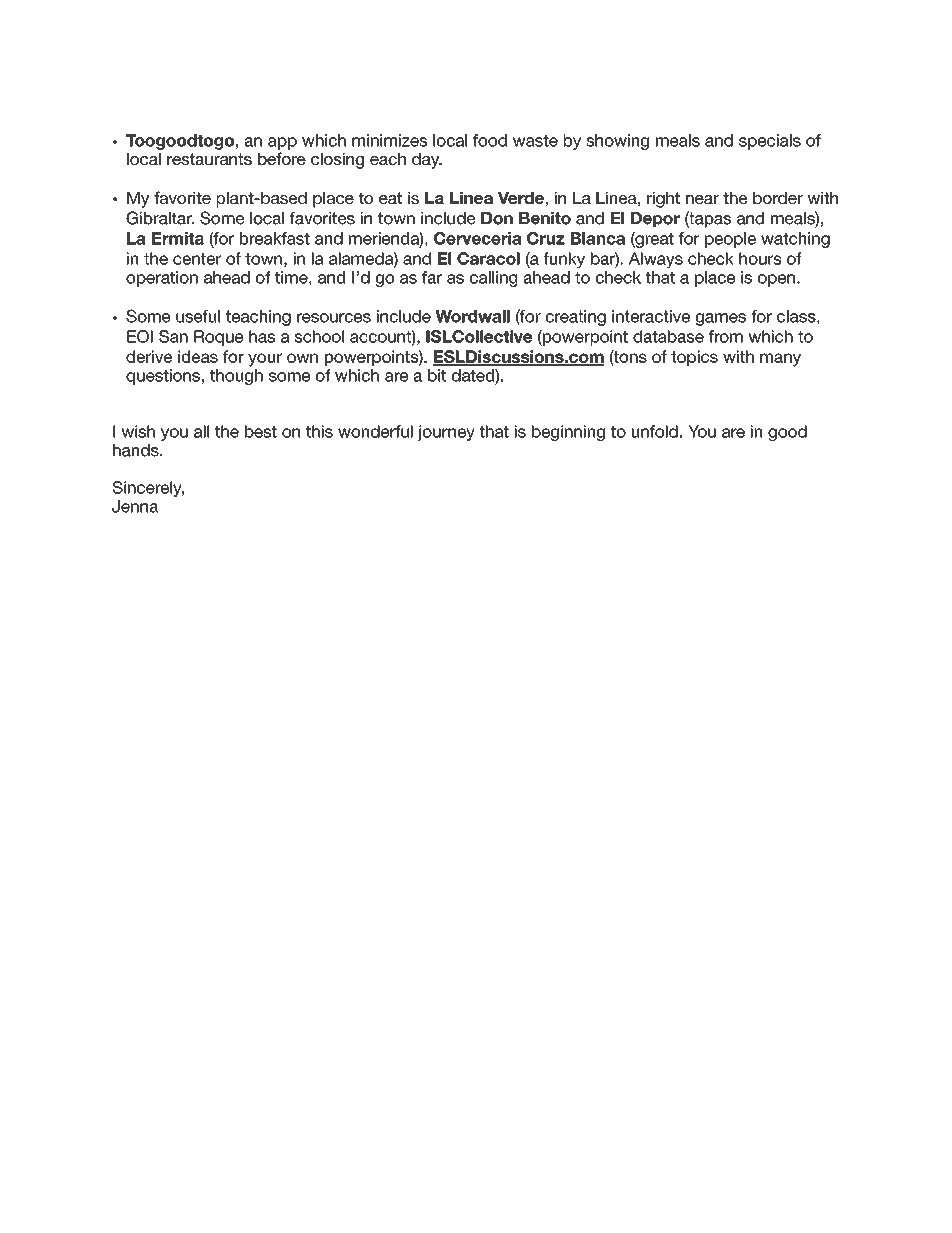  I want to click on topics, so click(694, 358).
